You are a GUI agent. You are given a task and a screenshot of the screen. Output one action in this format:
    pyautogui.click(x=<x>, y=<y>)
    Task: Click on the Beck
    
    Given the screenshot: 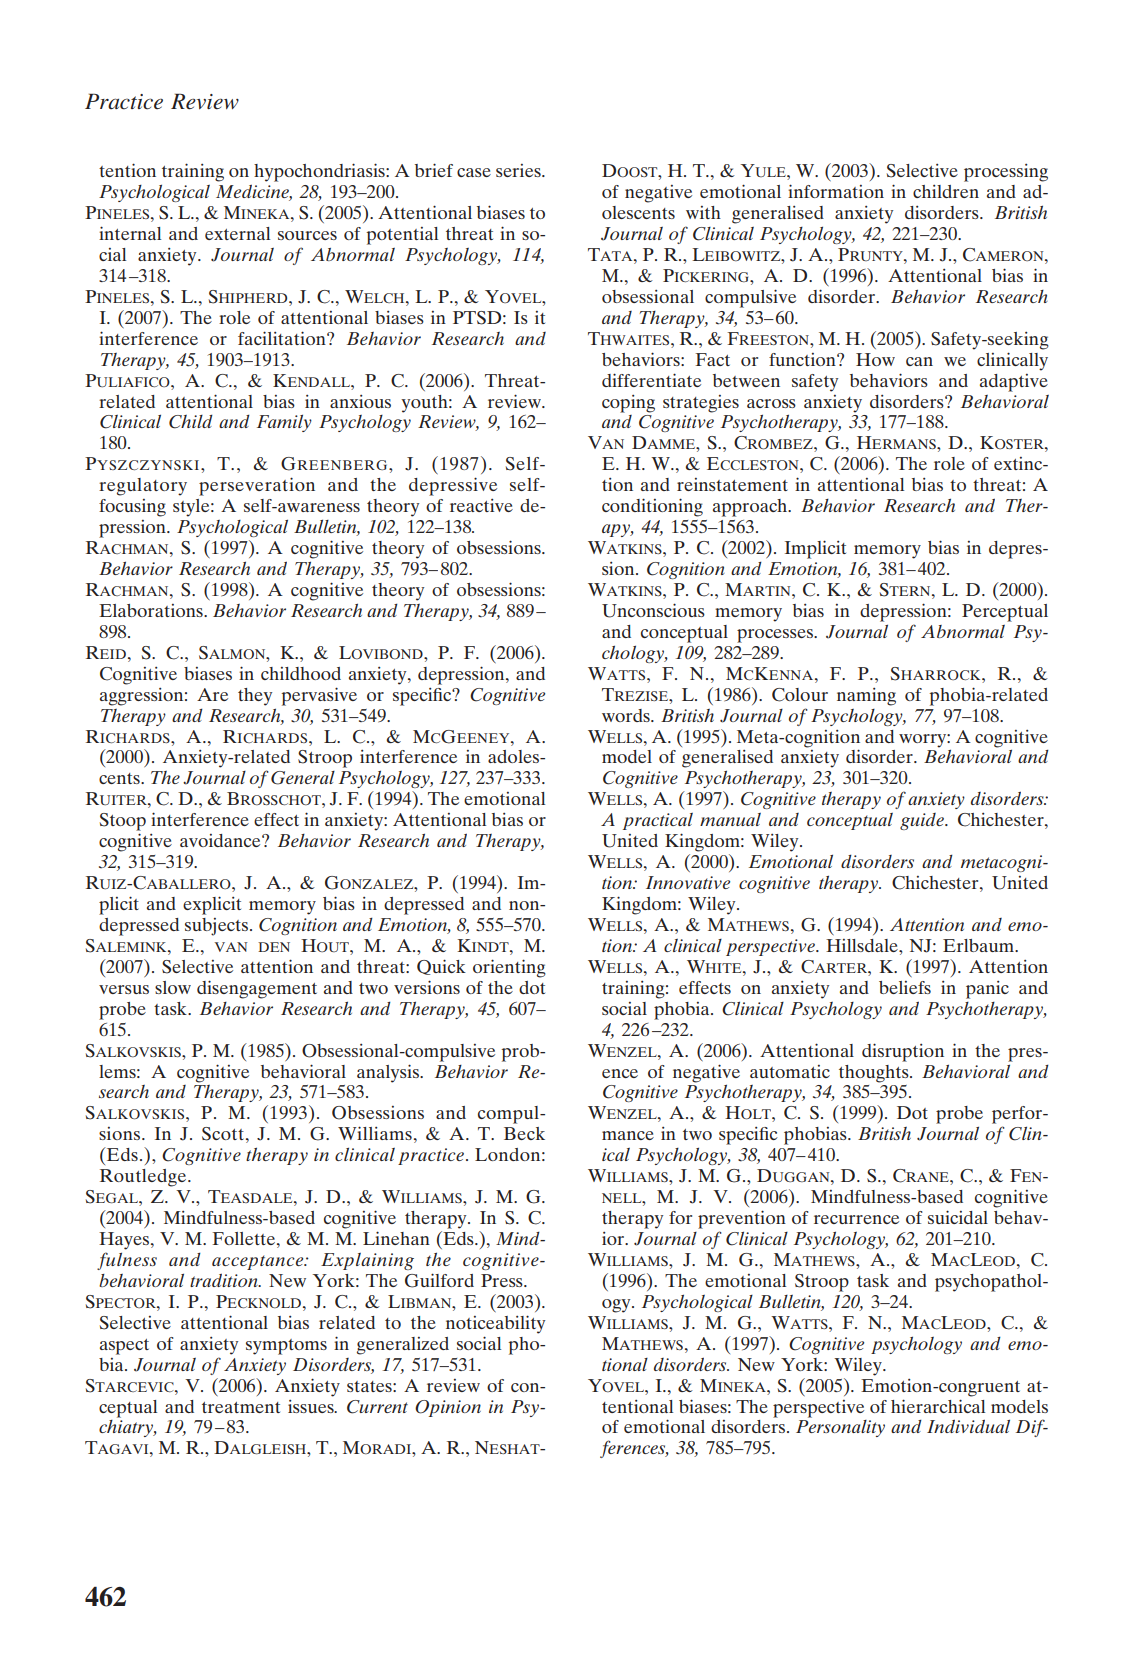 What is the action you would take?
    pyautogui.click(x=524, y=1133)
